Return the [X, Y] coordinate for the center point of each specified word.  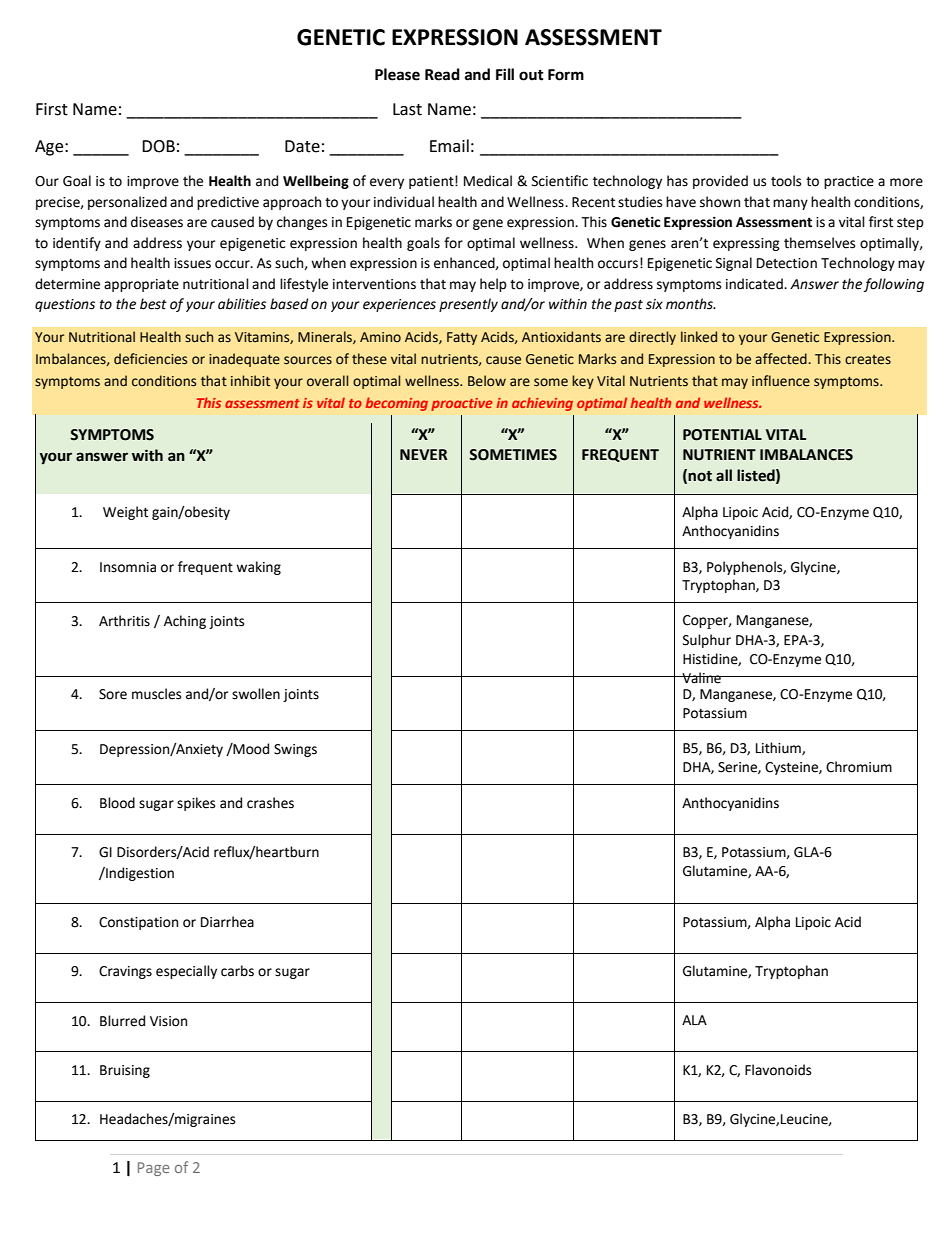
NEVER [424, 454]
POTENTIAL [722, 435]
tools [786, 181]
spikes [196, 804]
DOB [158, 146]
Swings [295, 750]
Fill [505, 74]
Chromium [859, 767]
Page [154, 1169]
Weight [125, 513]
